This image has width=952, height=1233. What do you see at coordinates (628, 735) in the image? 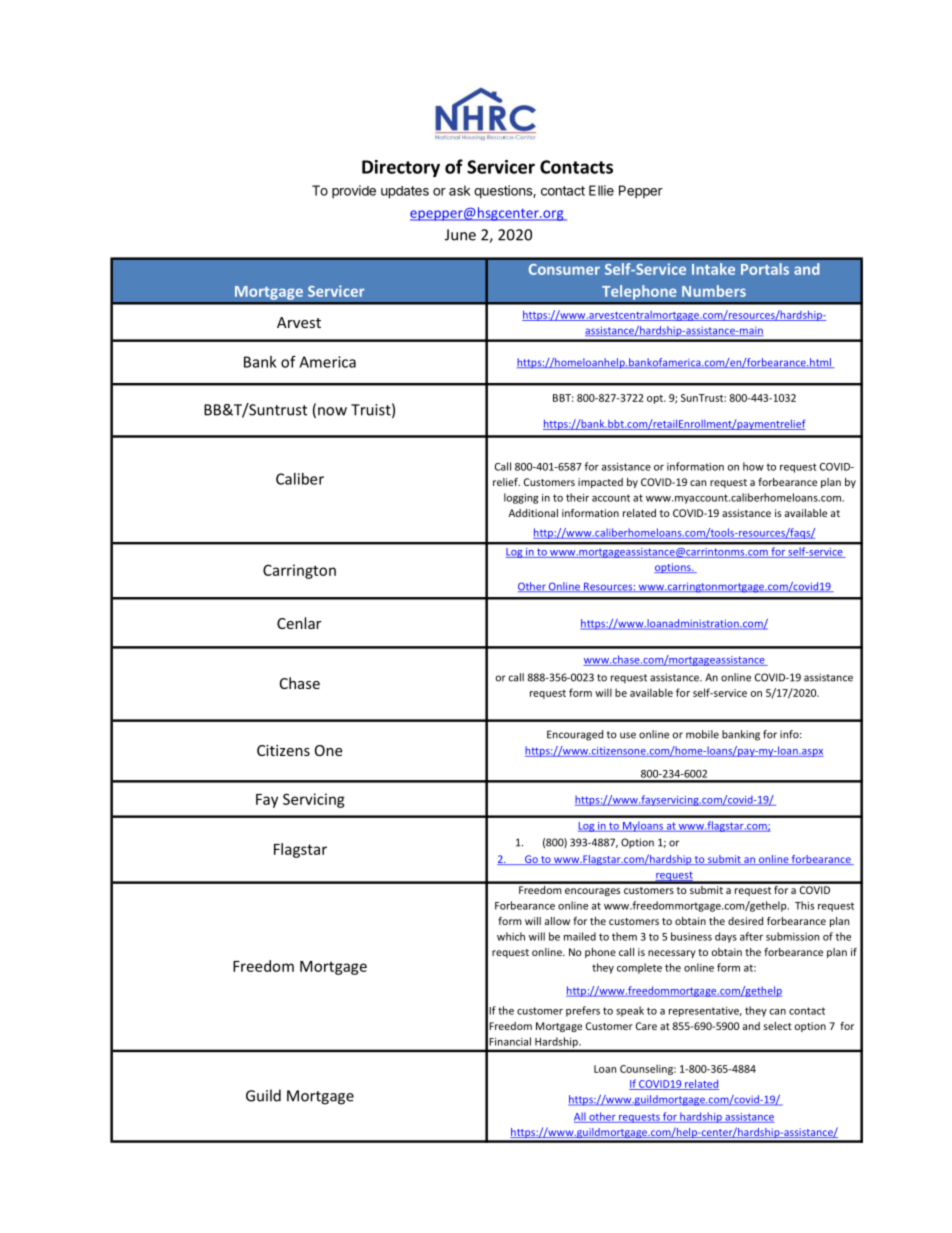
I see `use` at bounding box center [628, 735].
